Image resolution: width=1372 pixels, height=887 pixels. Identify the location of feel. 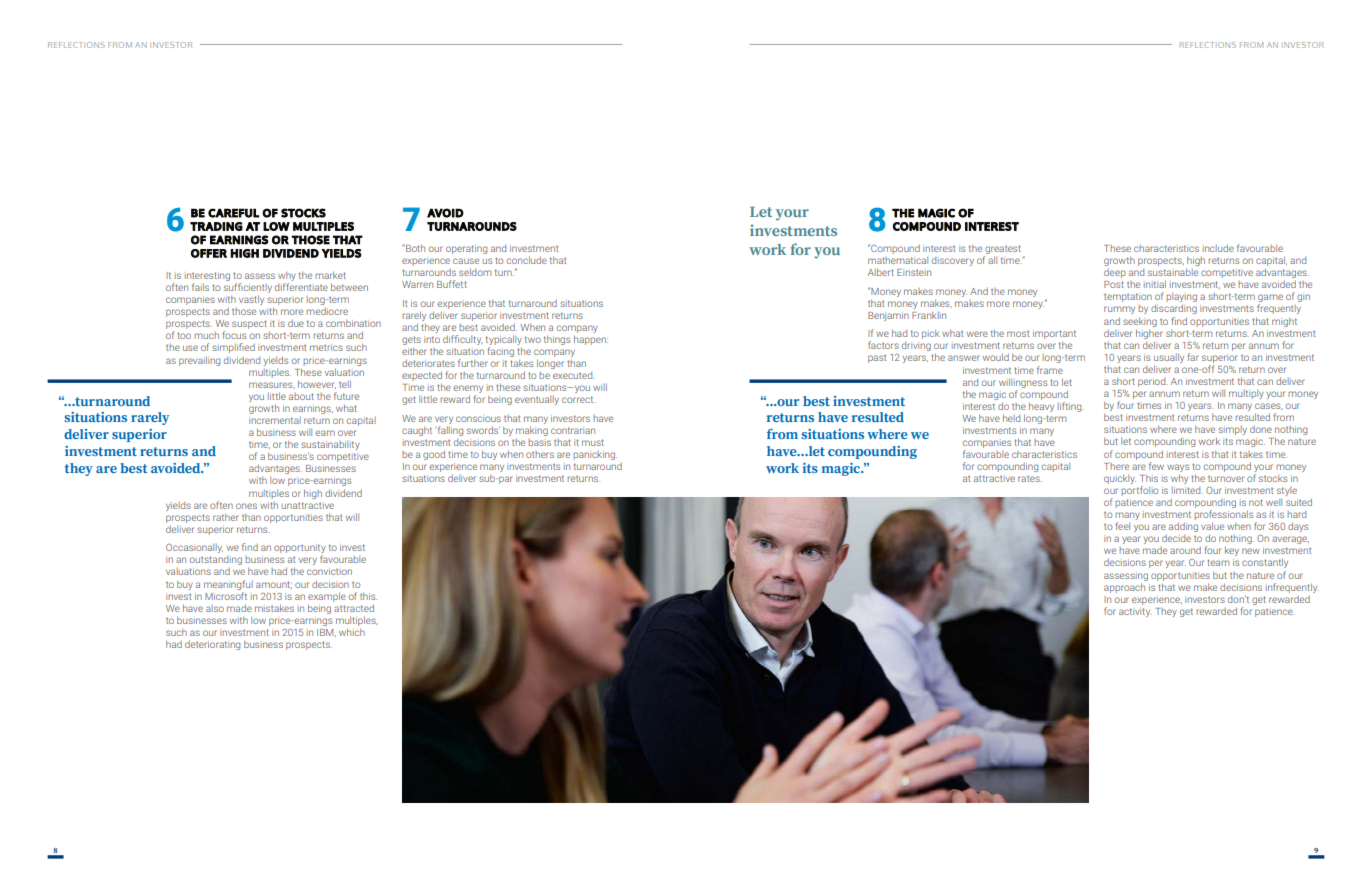
(1122, 526).
